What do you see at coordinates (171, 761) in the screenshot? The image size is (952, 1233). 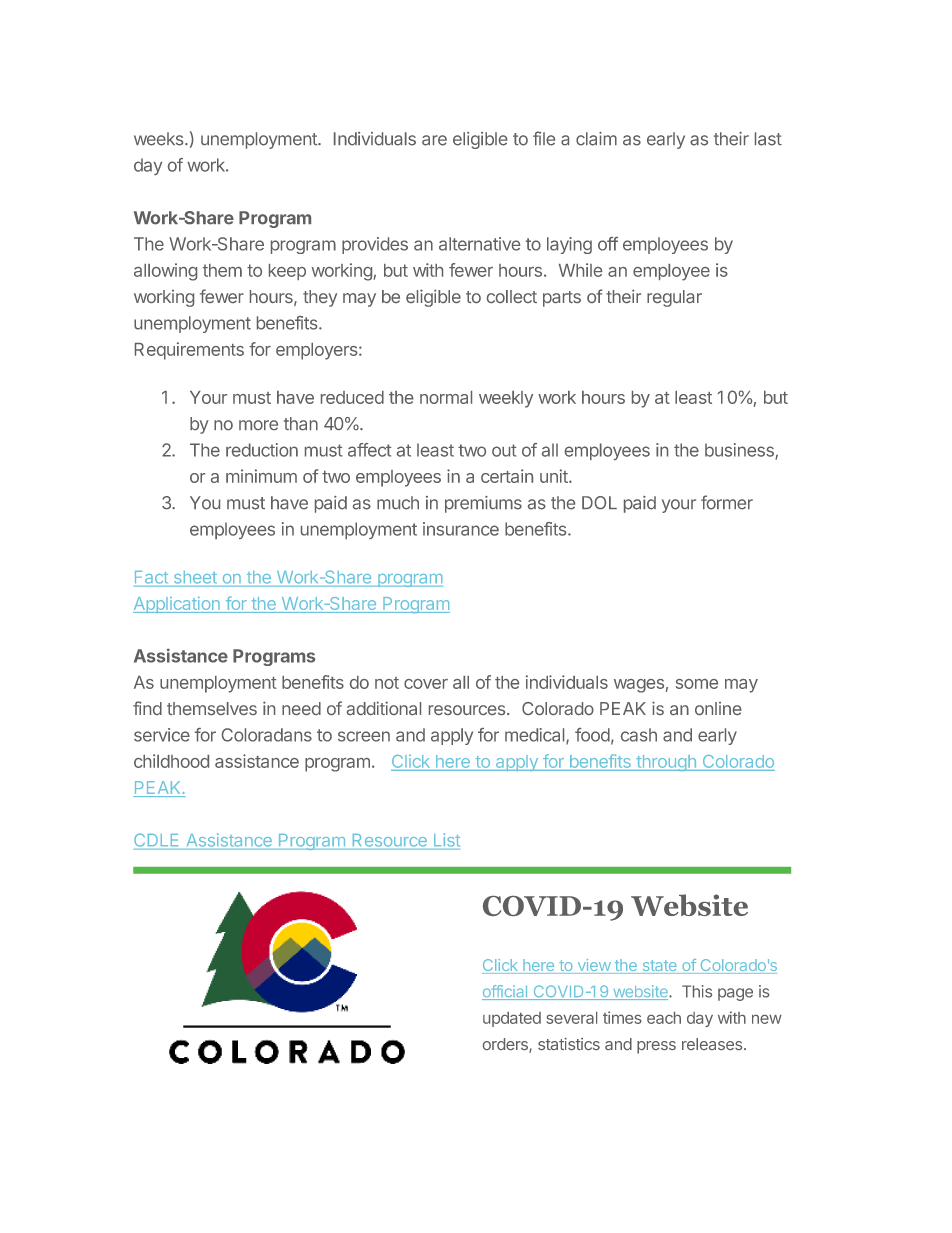 I see `childhood` at bounding box center [171, 761].
